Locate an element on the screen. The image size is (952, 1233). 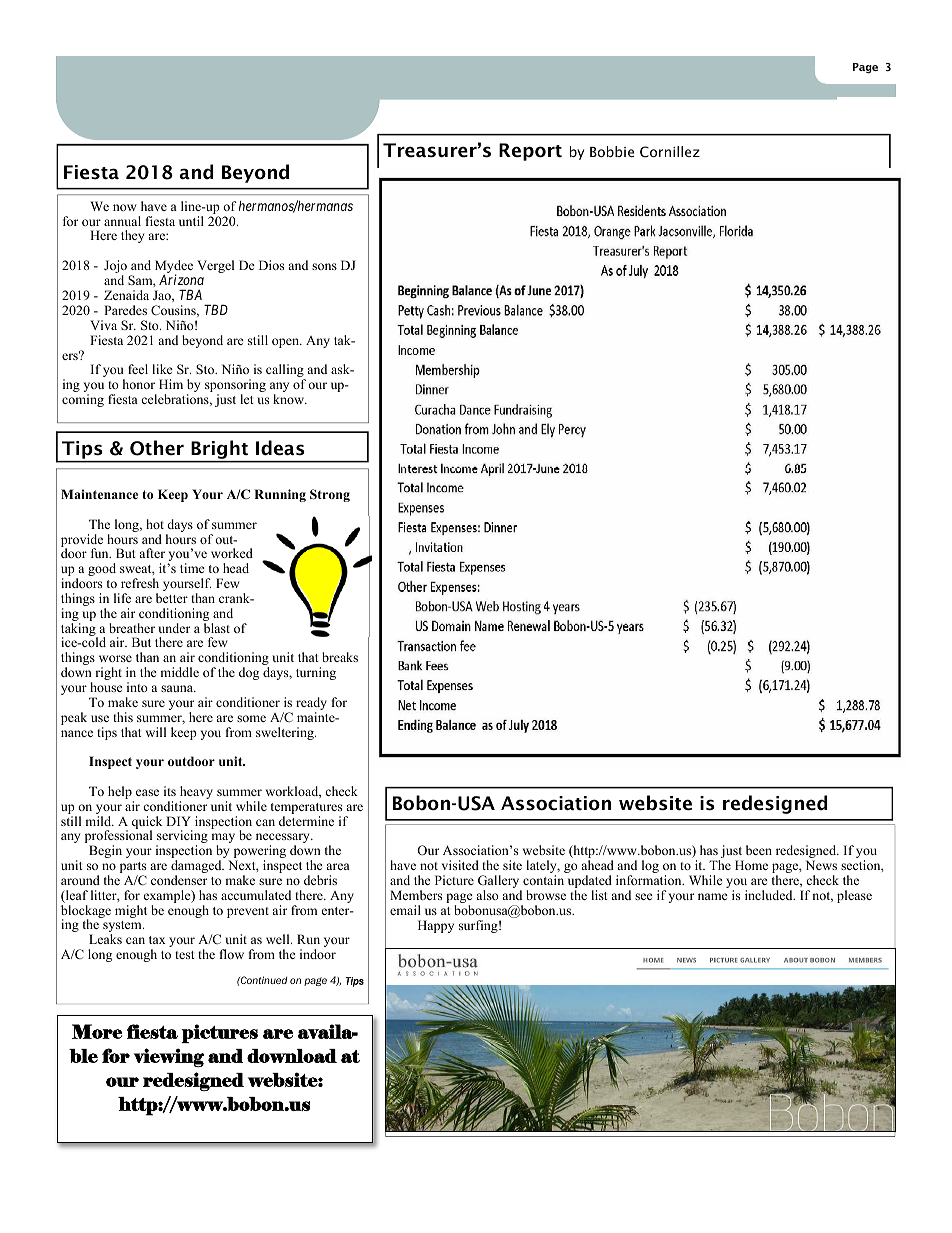
until is located at coordinates (191, 221).
